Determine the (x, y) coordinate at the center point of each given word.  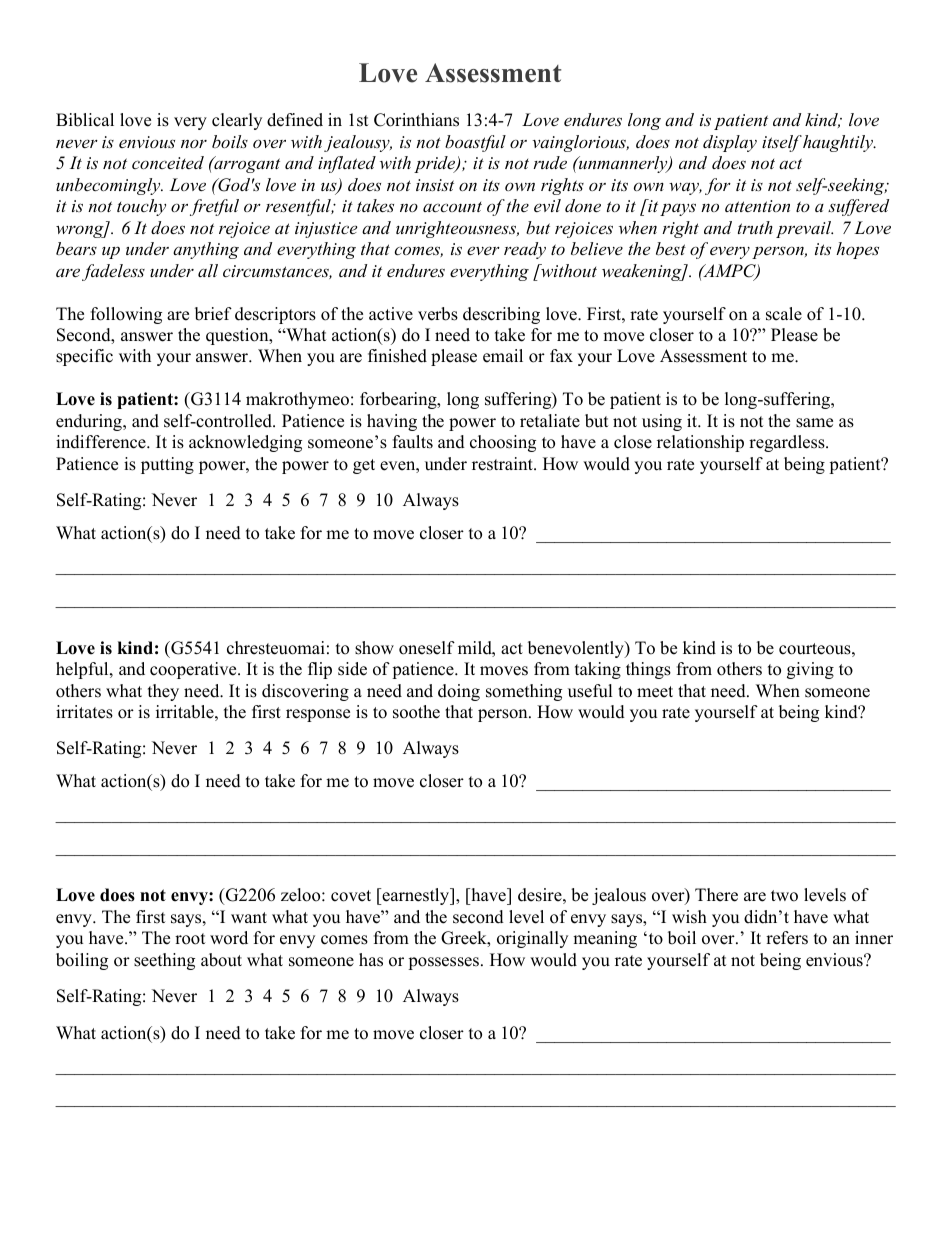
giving (810, 670)
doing (459, 692)
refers (787, 938)
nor (194, 143)
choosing (503, 443)
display (730, 143)
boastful (475, 143)
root (190, 939)
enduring (90, 422)
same (814, 423)
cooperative (194, 670)
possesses (445, 963)
